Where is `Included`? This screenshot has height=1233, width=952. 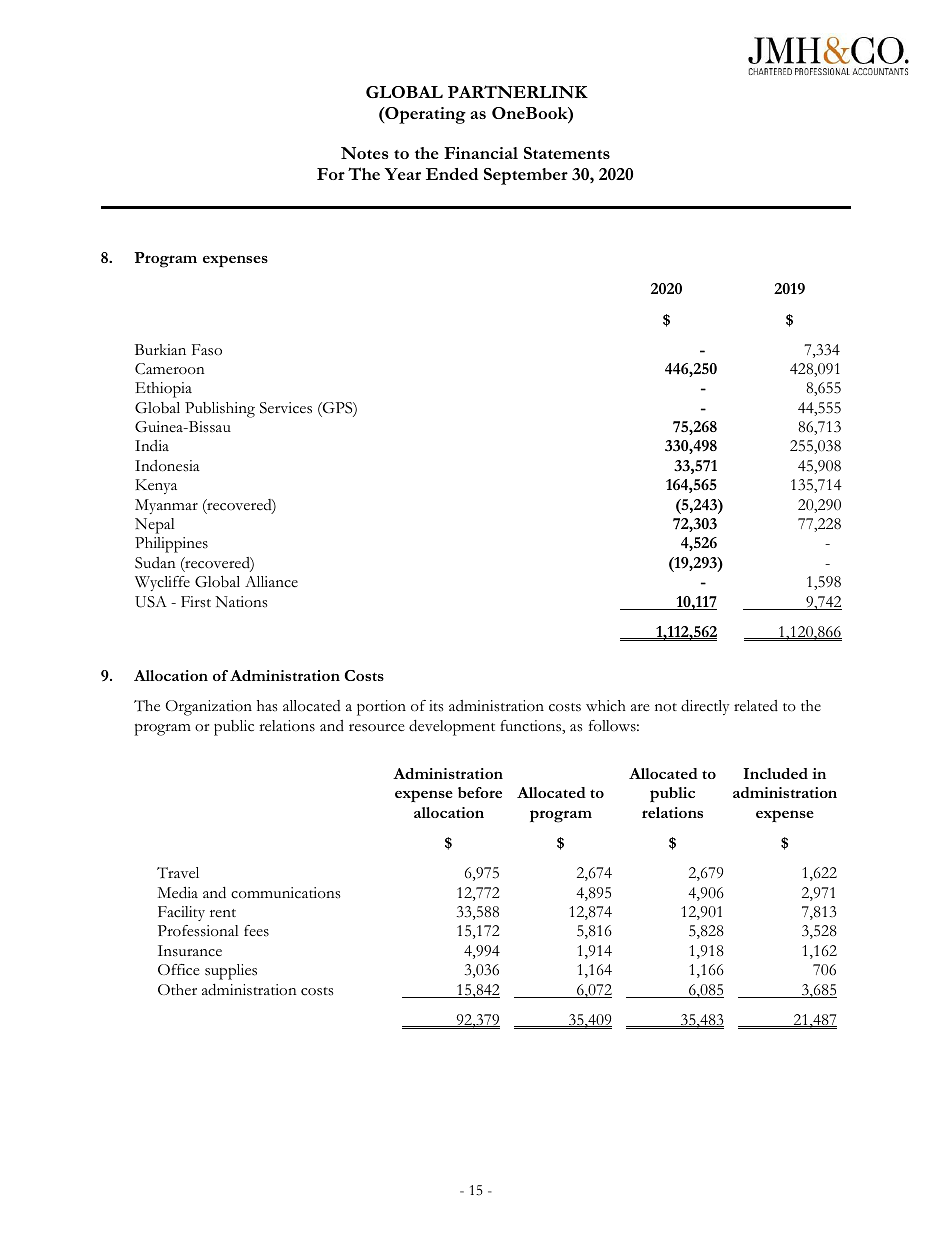
Included is located at coordinates (775, 773).
